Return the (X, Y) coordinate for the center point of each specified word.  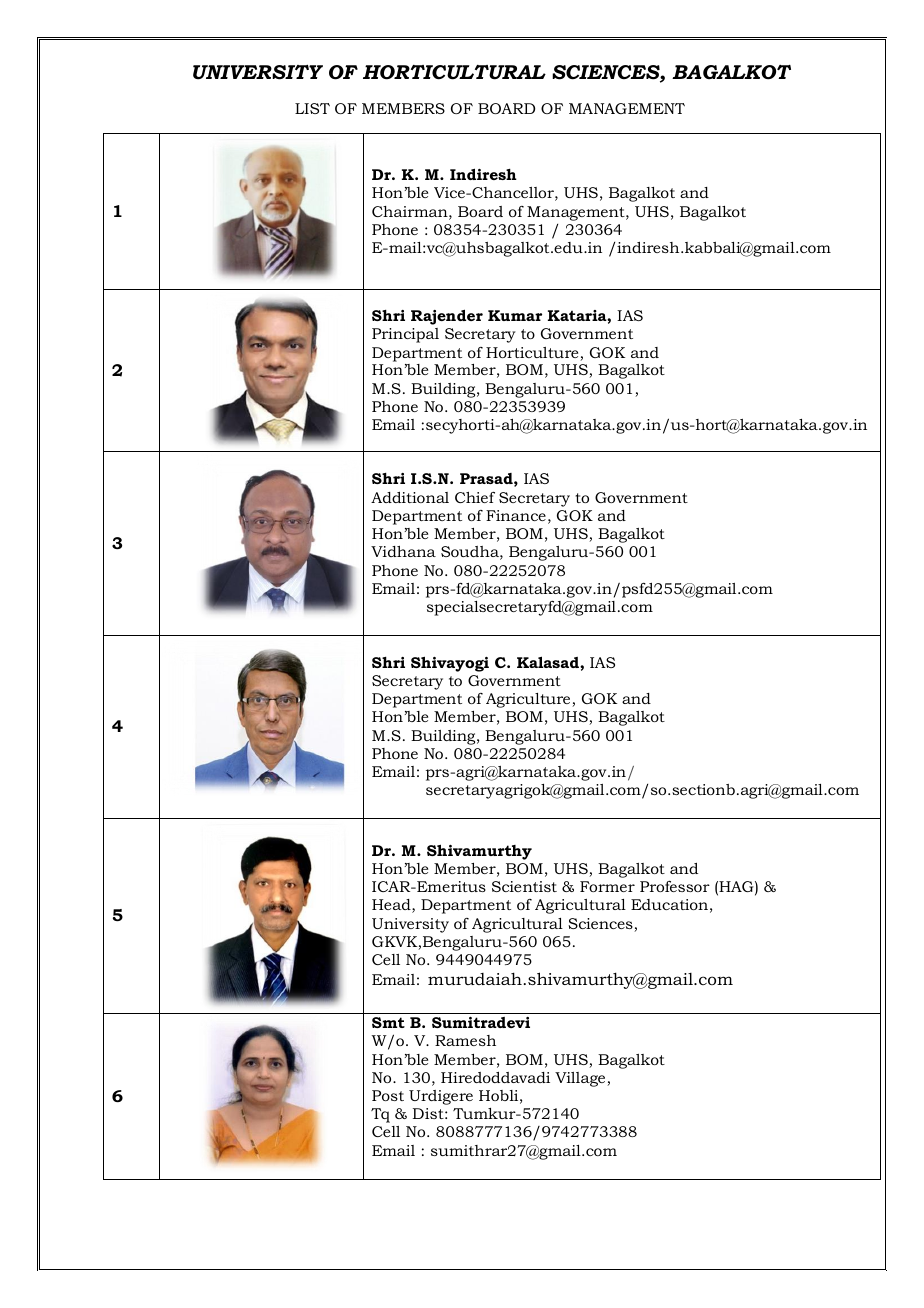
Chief (475, 497)
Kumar (515, 315)
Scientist (524, 886)
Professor (675, 886)
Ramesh (465, 1040)
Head (392, 906)
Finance (516, 515)
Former (607, 886)
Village (581, 1079)
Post (388, 1095)
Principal (405, 335)
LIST (312, 108)
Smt (388, 1022)
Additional (410, 497)
